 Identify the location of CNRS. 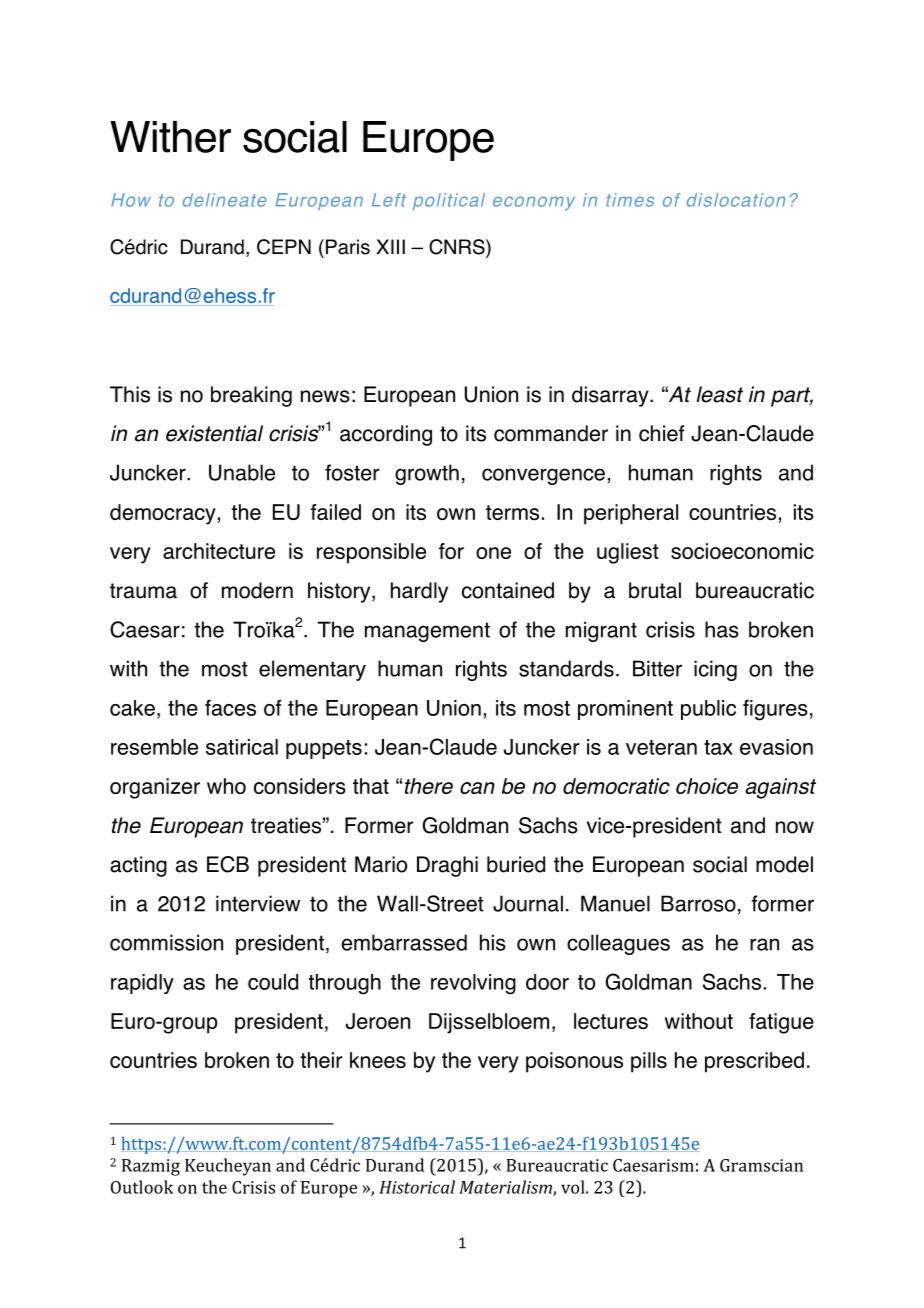
(458, 248).
